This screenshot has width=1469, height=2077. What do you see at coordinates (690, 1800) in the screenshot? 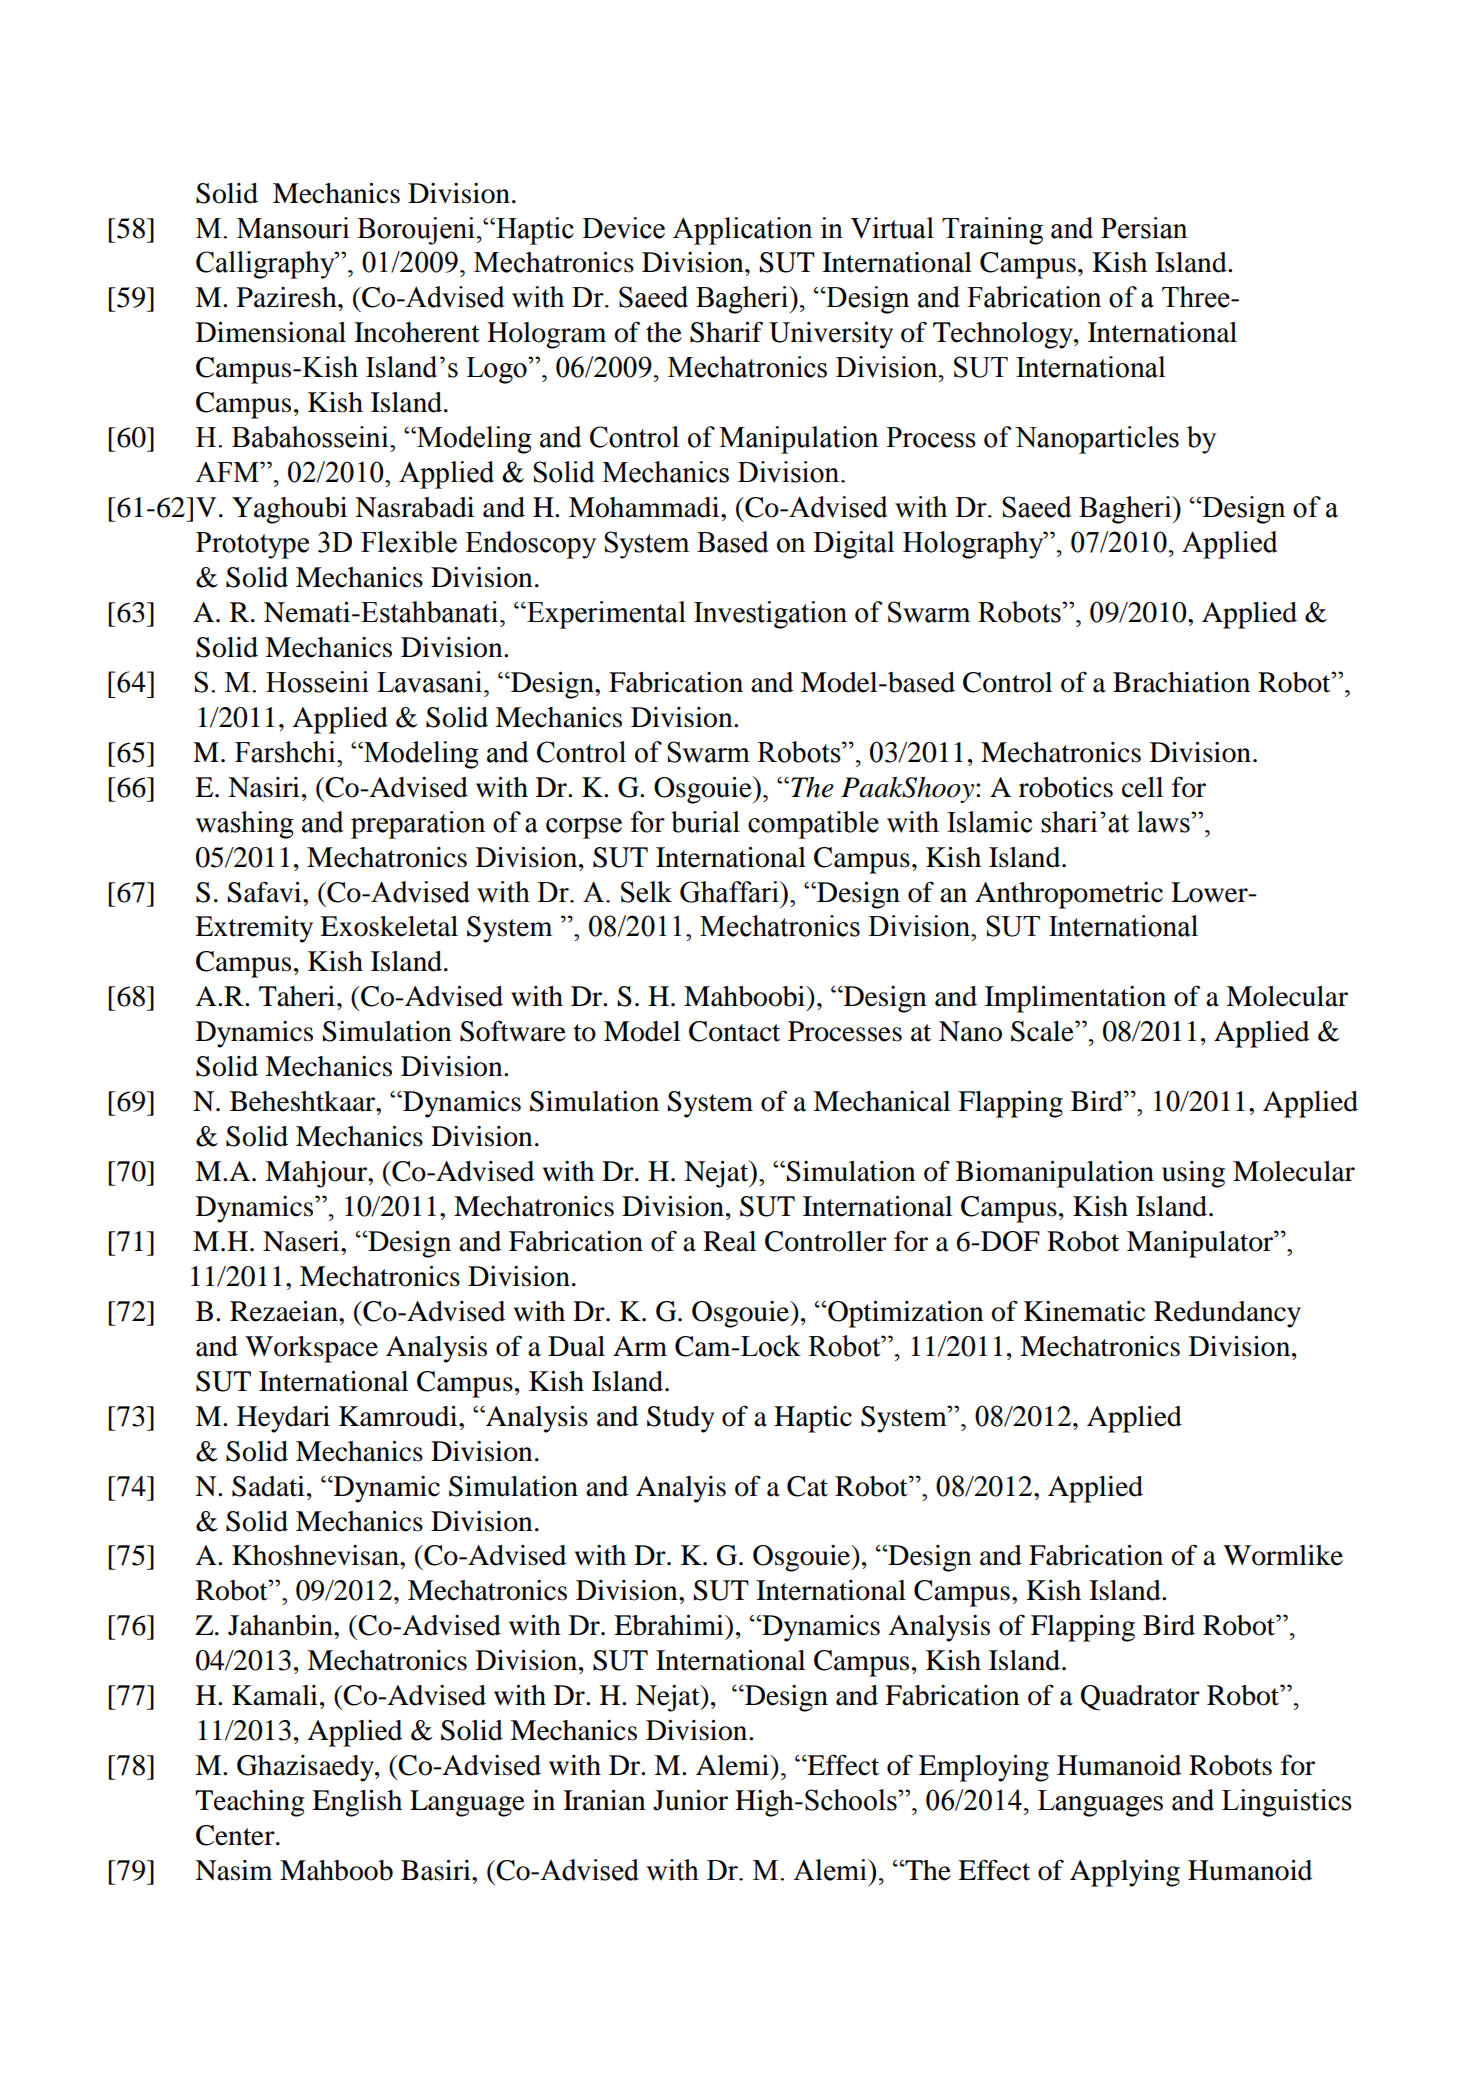
I see `Junior` at bounding box center [690, 1800].
